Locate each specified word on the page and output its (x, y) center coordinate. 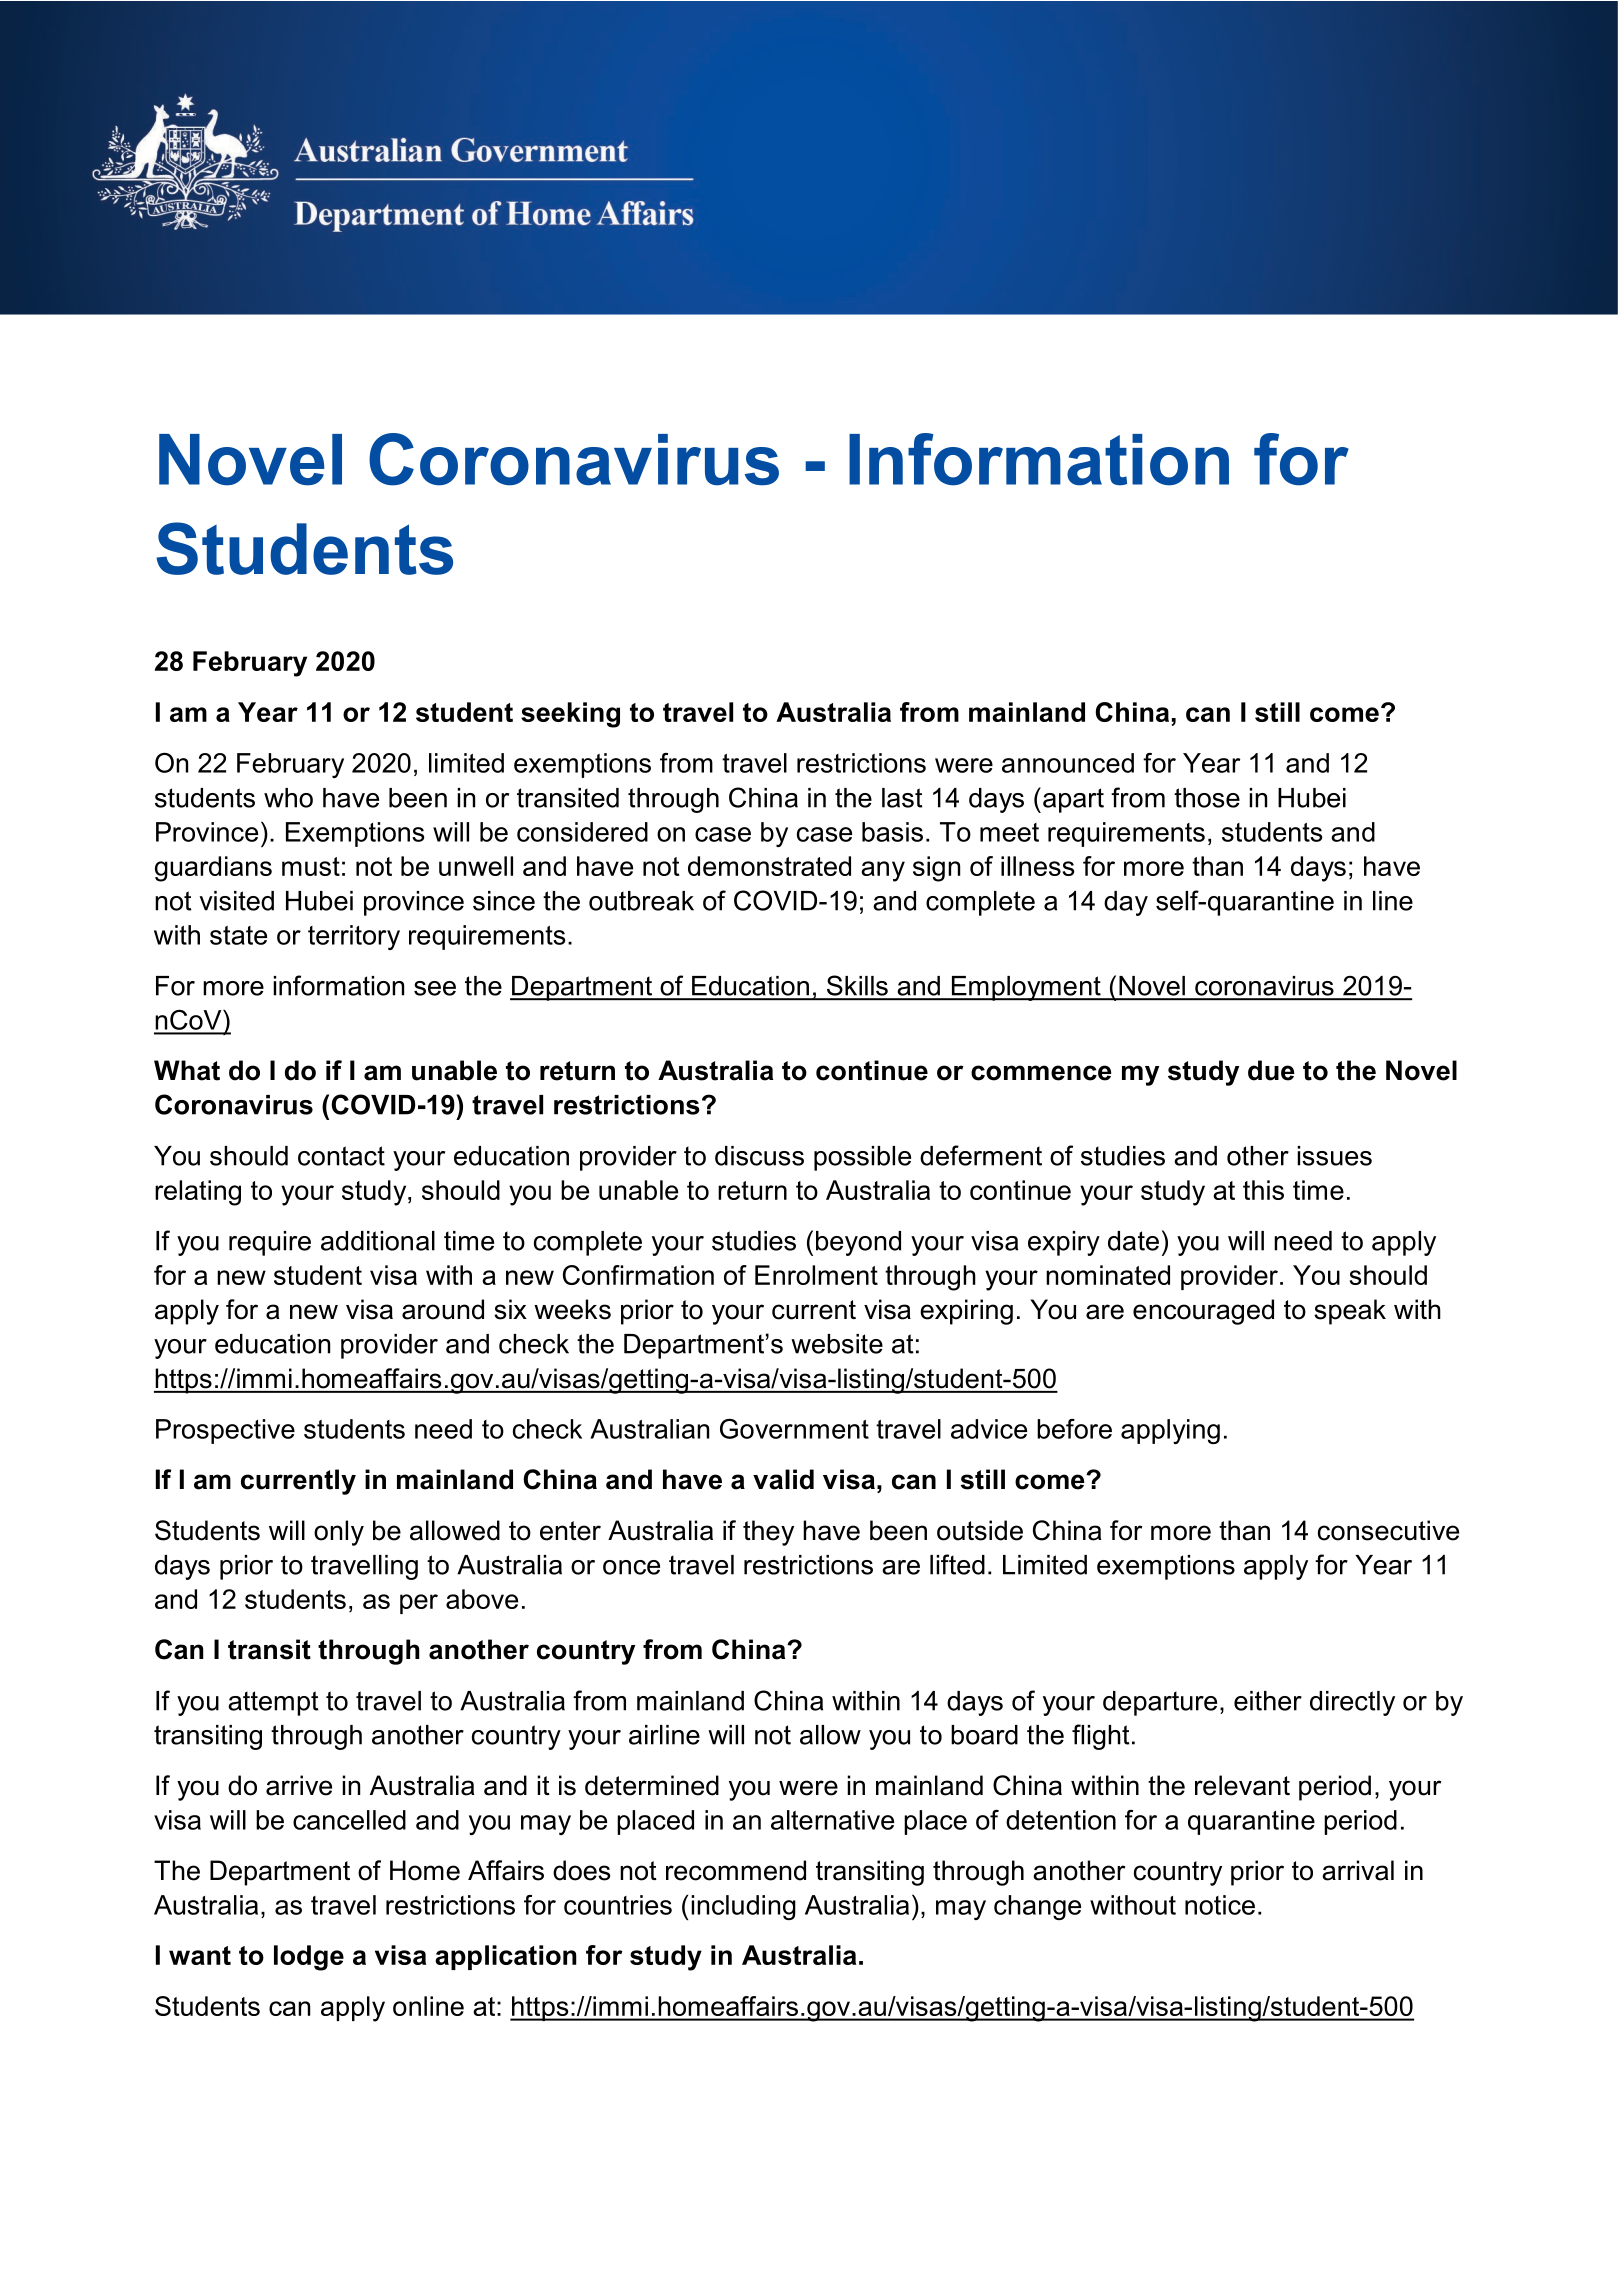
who (288, 798)
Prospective (225, 1431)
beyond (858, 1243)
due (1271, 1070)
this (1263, 1190)
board (984, 1735)
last (902, 798)
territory (354, 937)
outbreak (641, 901)
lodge (309, 1958)
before (1074, 1429)
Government (794, 1429)
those (1207, 798)
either (1268, 1701)
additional (378, 1241)
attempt (273, 1703)
